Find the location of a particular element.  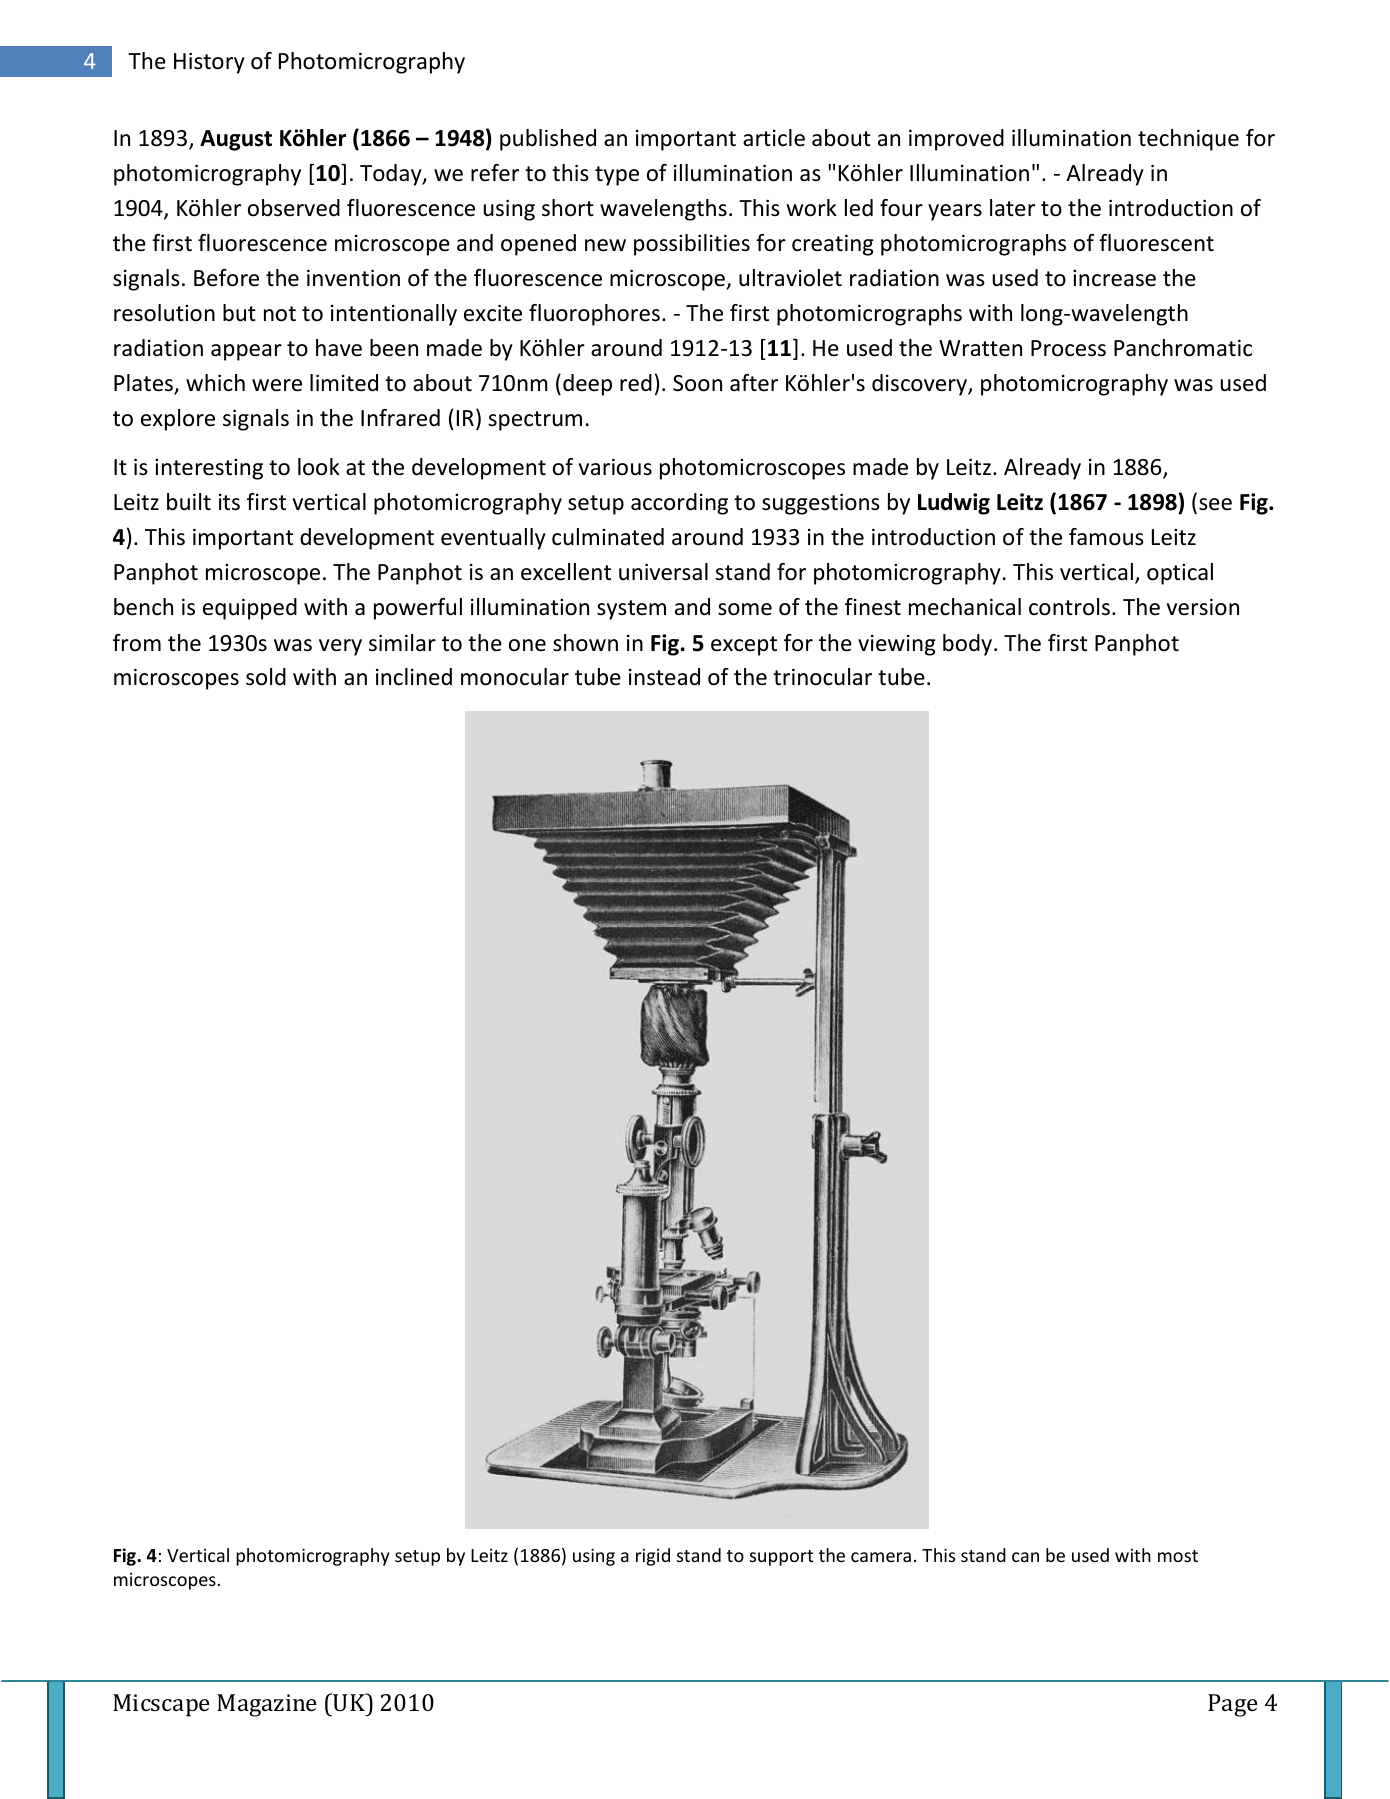

most is located at coordinates (1178, 1556).
